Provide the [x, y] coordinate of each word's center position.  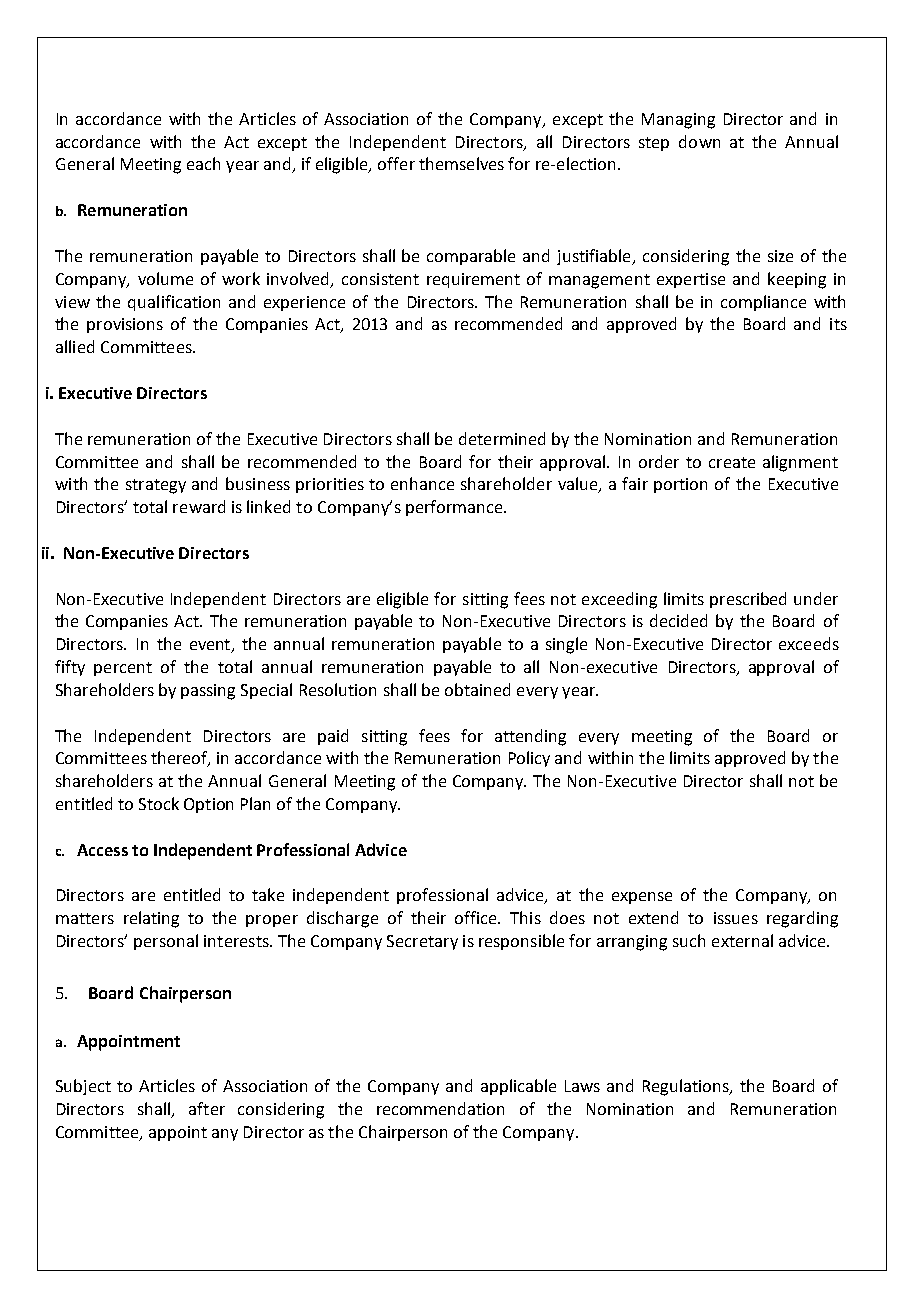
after [207, 1108]
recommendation [440, 1108]
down [699, 141]
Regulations [687, 1087]
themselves [461, 163]
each [203, 163]
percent [123, 669]
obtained [477, 689]
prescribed [748, 600]
